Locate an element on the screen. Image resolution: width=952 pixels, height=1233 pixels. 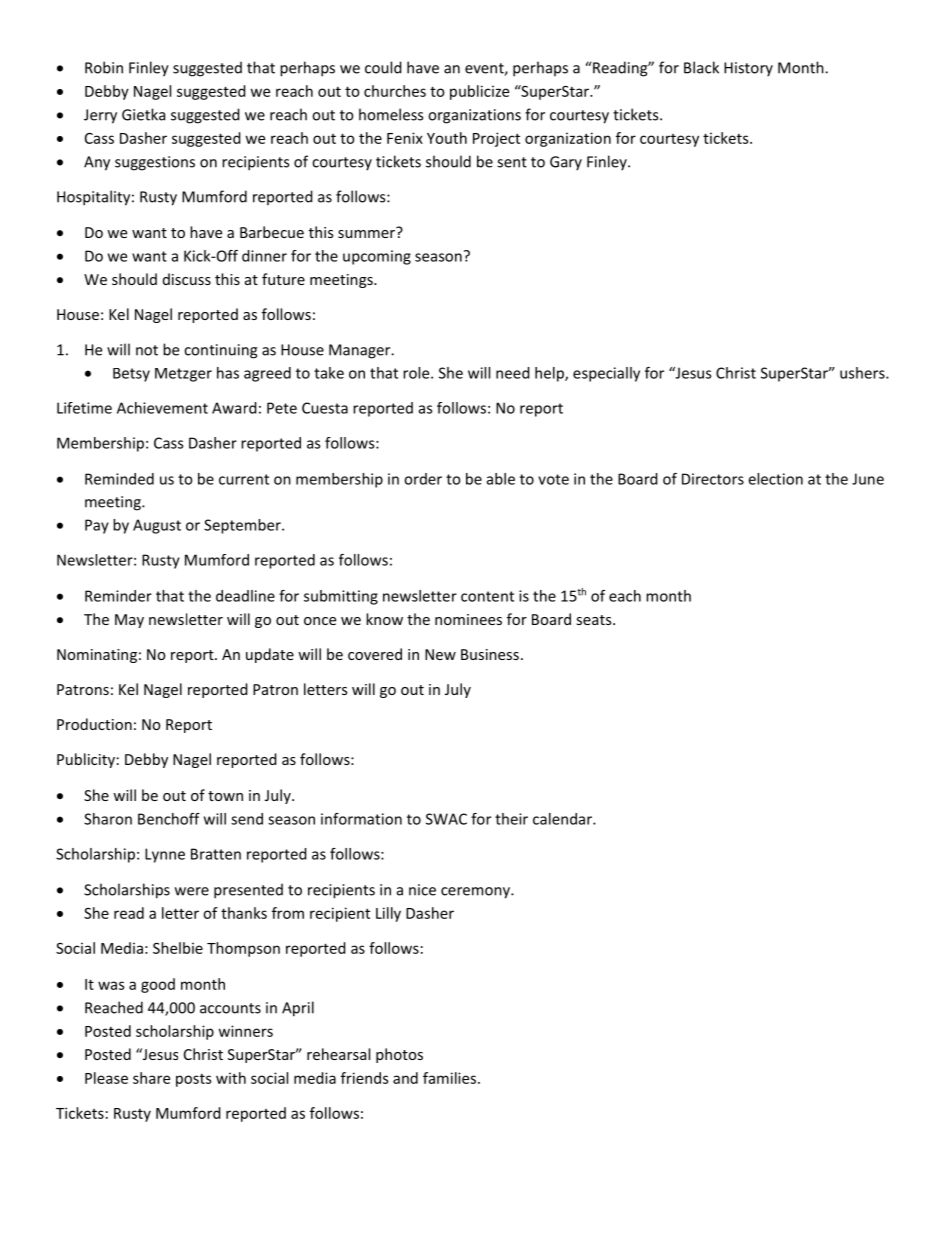
History is located at coordinates (748, 69).
